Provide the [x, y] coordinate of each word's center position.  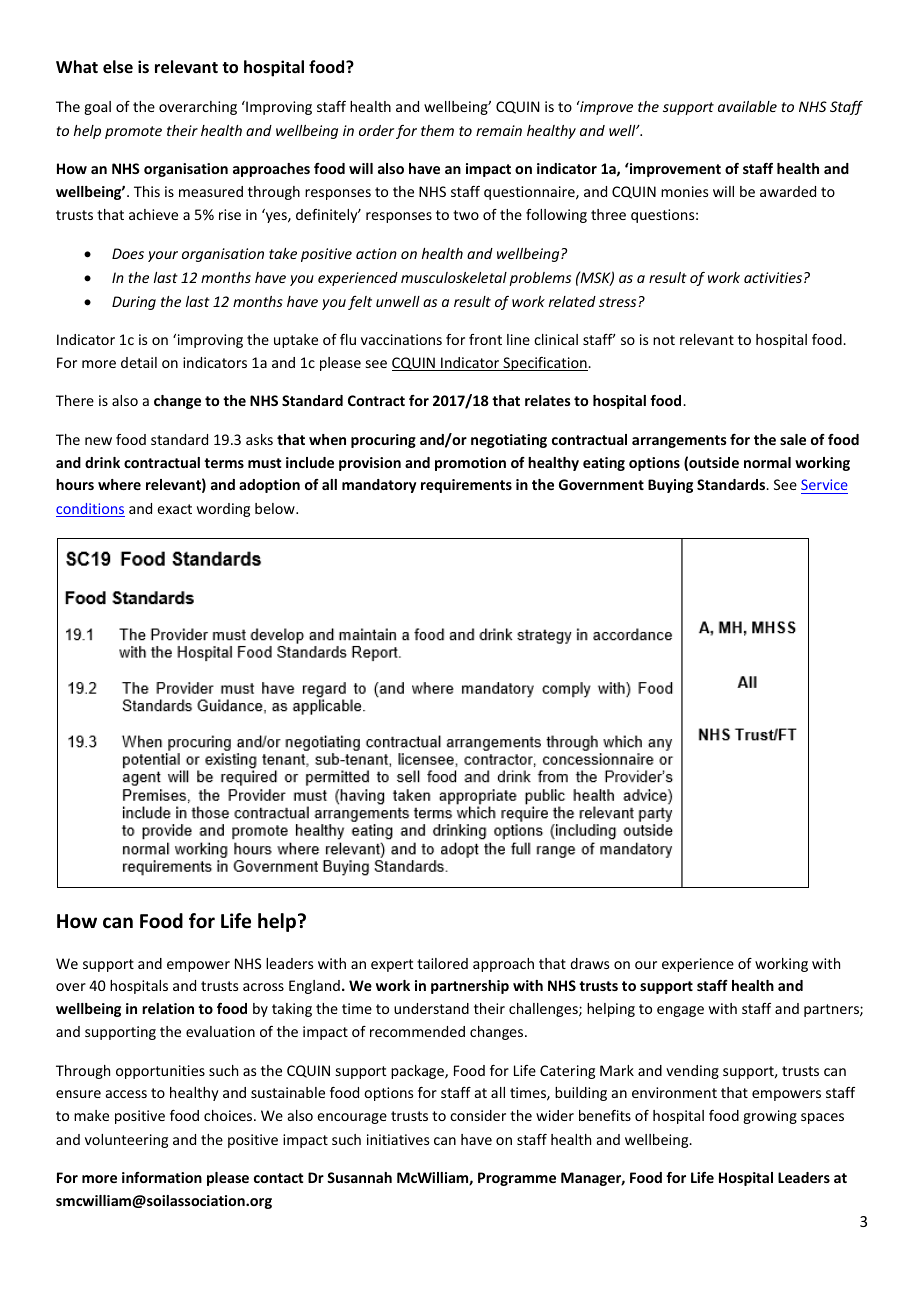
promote [133, 132]
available [747, 106]
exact [174, 509]
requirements [466, 486]
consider [478, 1115]
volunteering [126, 1141]
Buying [670, 486]
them [437, 130]
